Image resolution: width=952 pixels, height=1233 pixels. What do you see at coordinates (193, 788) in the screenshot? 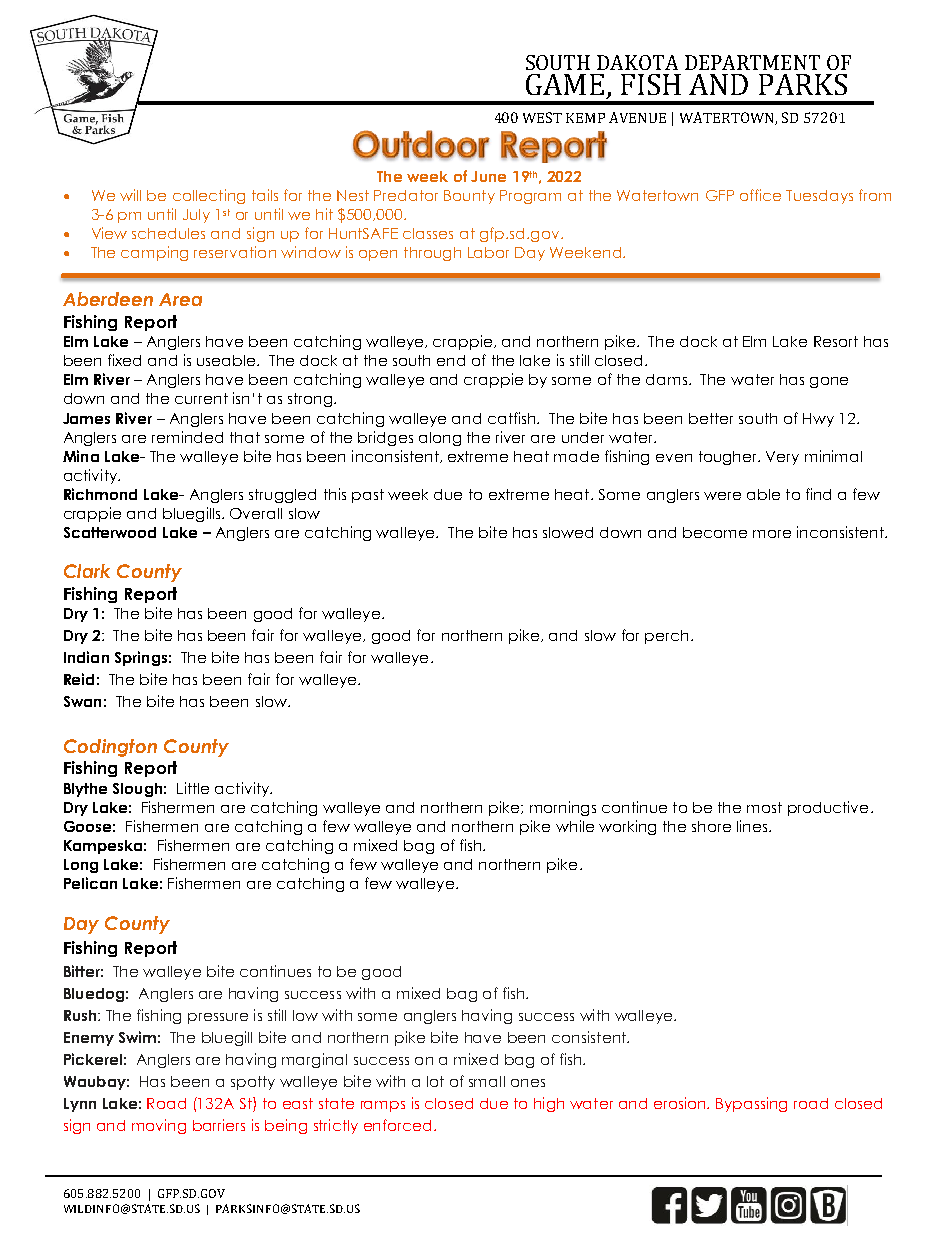
I see `Little` at bounding box center [193, 788].
